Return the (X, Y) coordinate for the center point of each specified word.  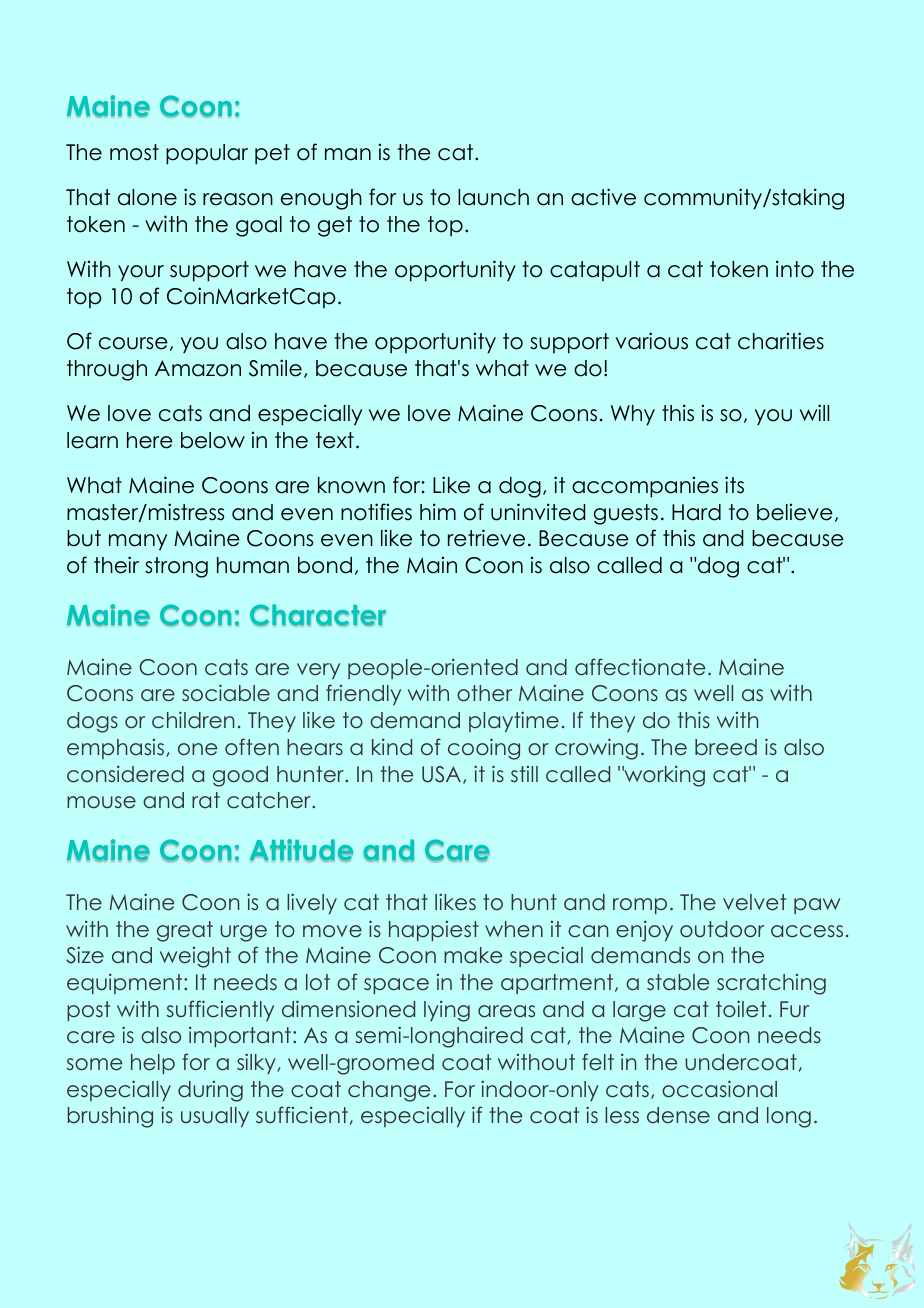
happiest (434, 931)
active (603, 197)
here (150, 440)
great (185, 931)
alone (147, 197)
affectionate (640, 667)
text (335, 440)
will (814, 412)
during (210, 1091)
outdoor (722, 929)
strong (176, 567)
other (484, 693)
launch (493, 197)
